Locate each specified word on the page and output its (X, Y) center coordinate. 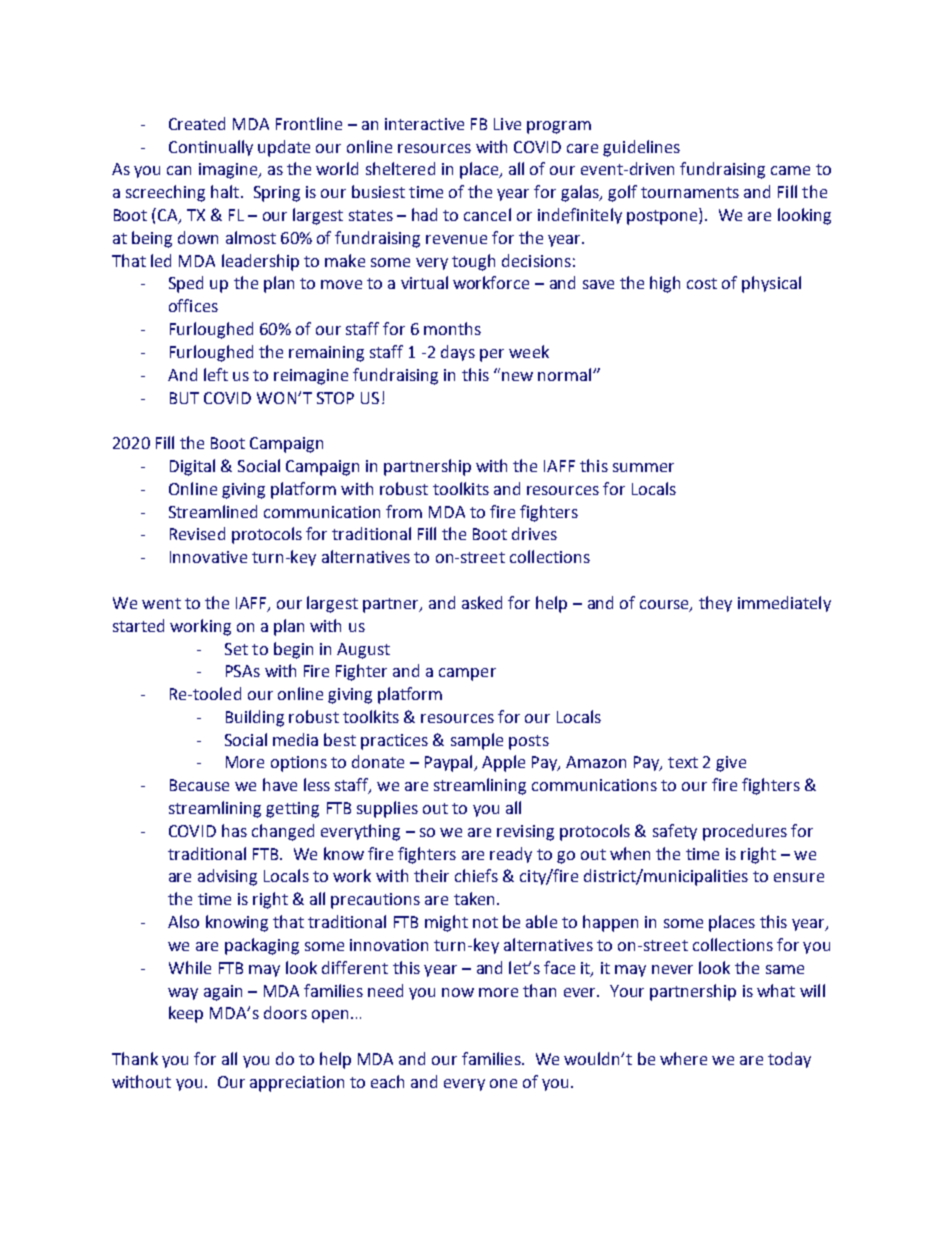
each (387, 1081)
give (731, 764)
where (683, 1058)
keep (186, 1014)
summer (643, 467)
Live (507, 124)
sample (477, 741)
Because (199, 785)
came (790, 170)
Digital (192, 467)
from (404, 511)
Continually (211, 148)
